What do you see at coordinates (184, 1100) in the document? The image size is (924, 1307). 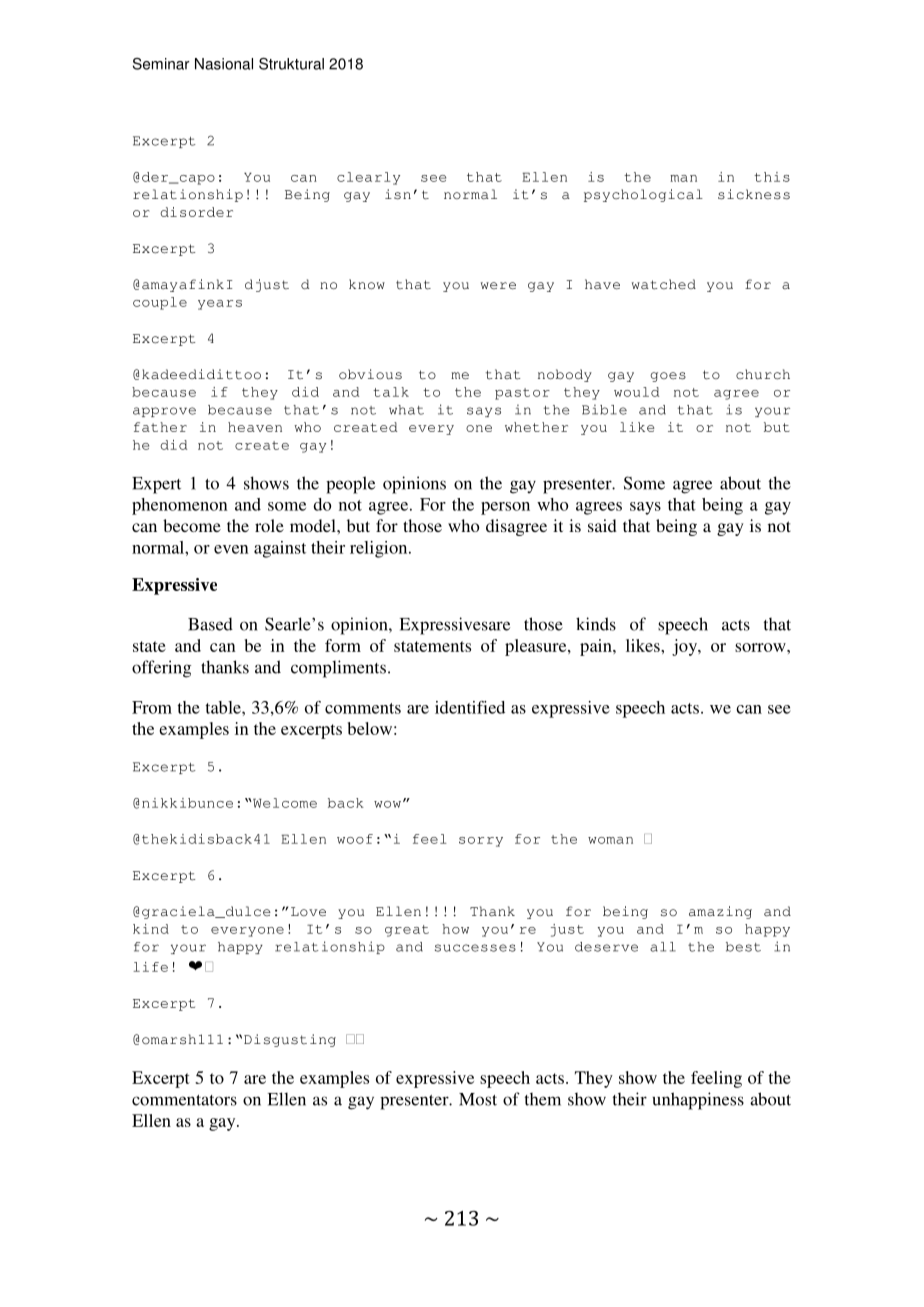 I see `commentators` at bounding box center [184, 1100].
